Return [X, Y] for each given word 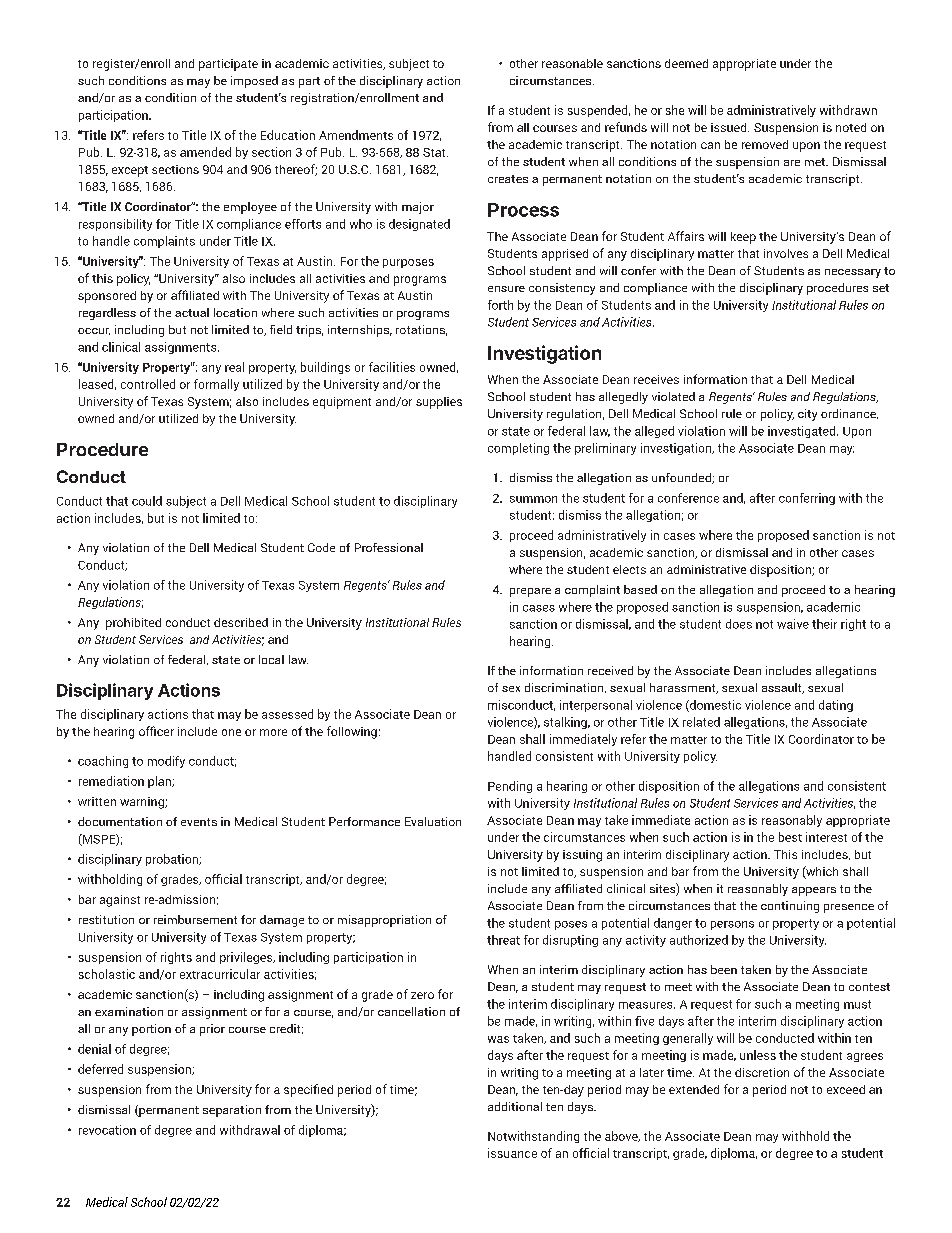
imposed [254, 82]
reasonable [572, 63]
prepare [530, 592]
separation [232, 1111]
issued [730, 127]
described [241, 622]
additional [515, 1106]
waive [793, 624]
